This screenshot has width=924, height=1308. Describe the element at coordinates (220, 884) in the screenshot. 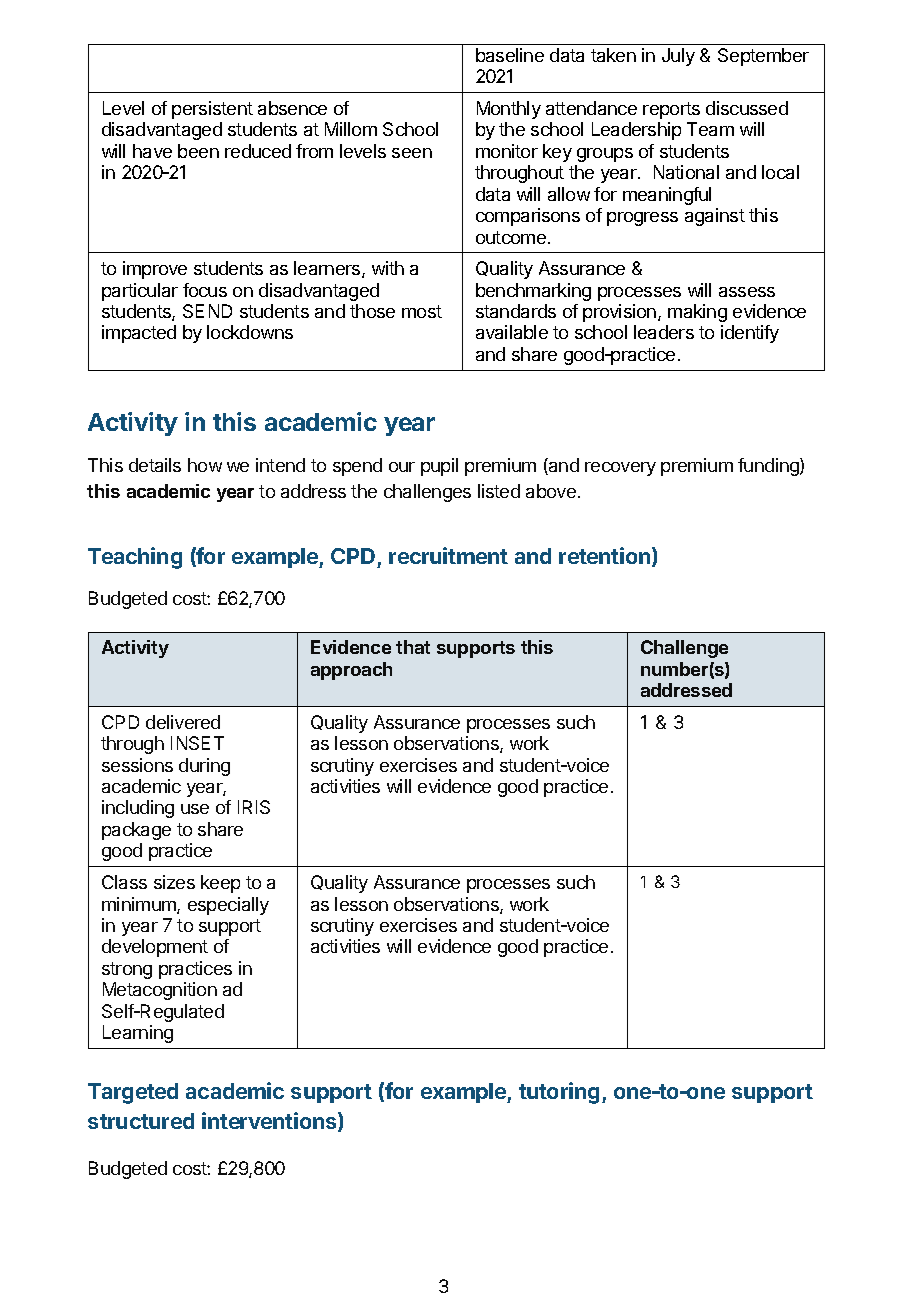

I see `keep` at that location.
